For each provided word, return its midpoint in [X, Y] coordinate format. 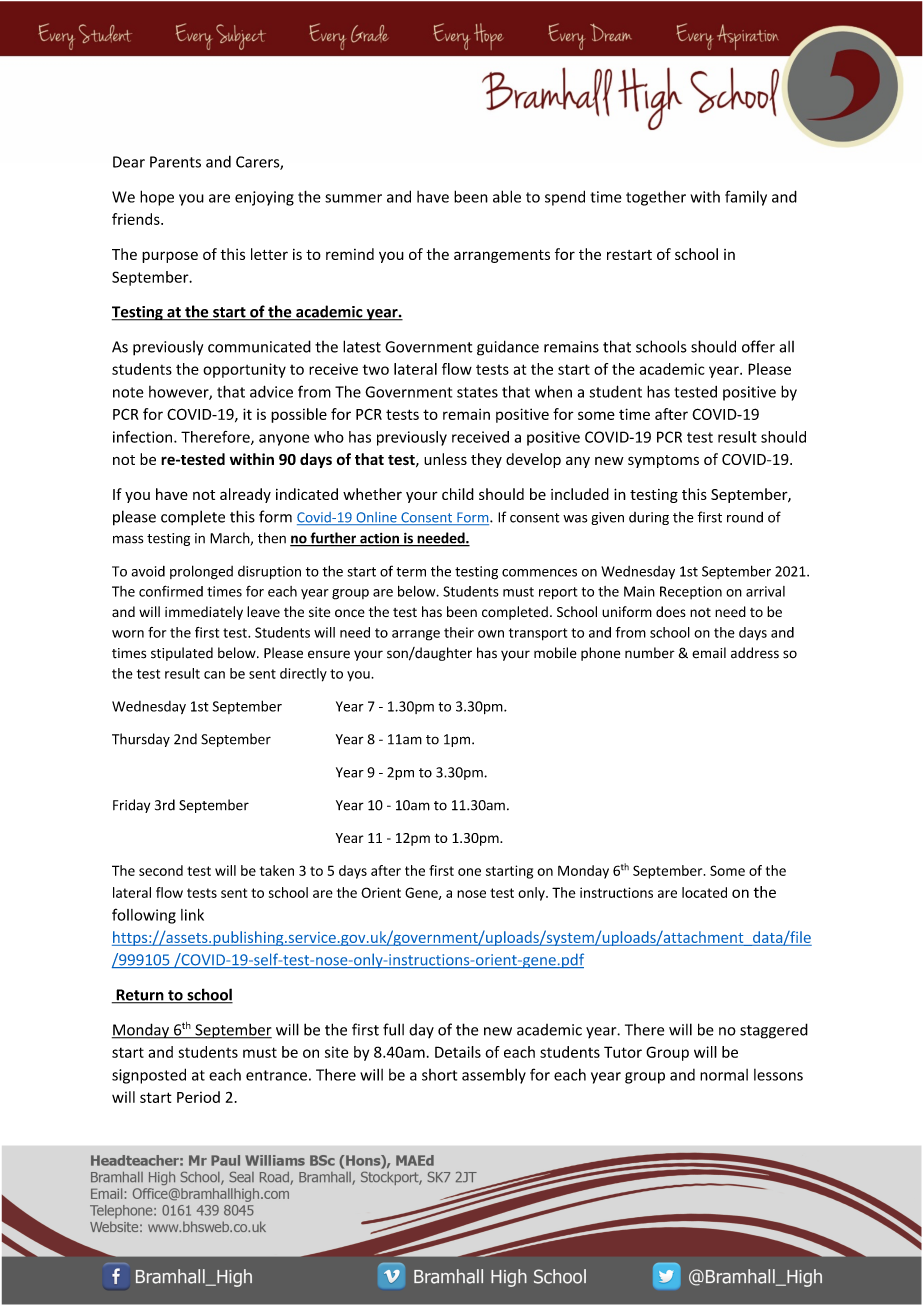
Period [198, 1097]
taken [277, 870]
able [507, 196]
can [214, 675]
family [746, 198]
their [459, 632]
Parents [175, 162]
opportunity [244, 370]
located [704, 892]
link [192, 915]
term [411, 572]
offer [758, 346]
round [745, 517]
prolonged [201, 572]
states [477, 392]
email [709, 653]
